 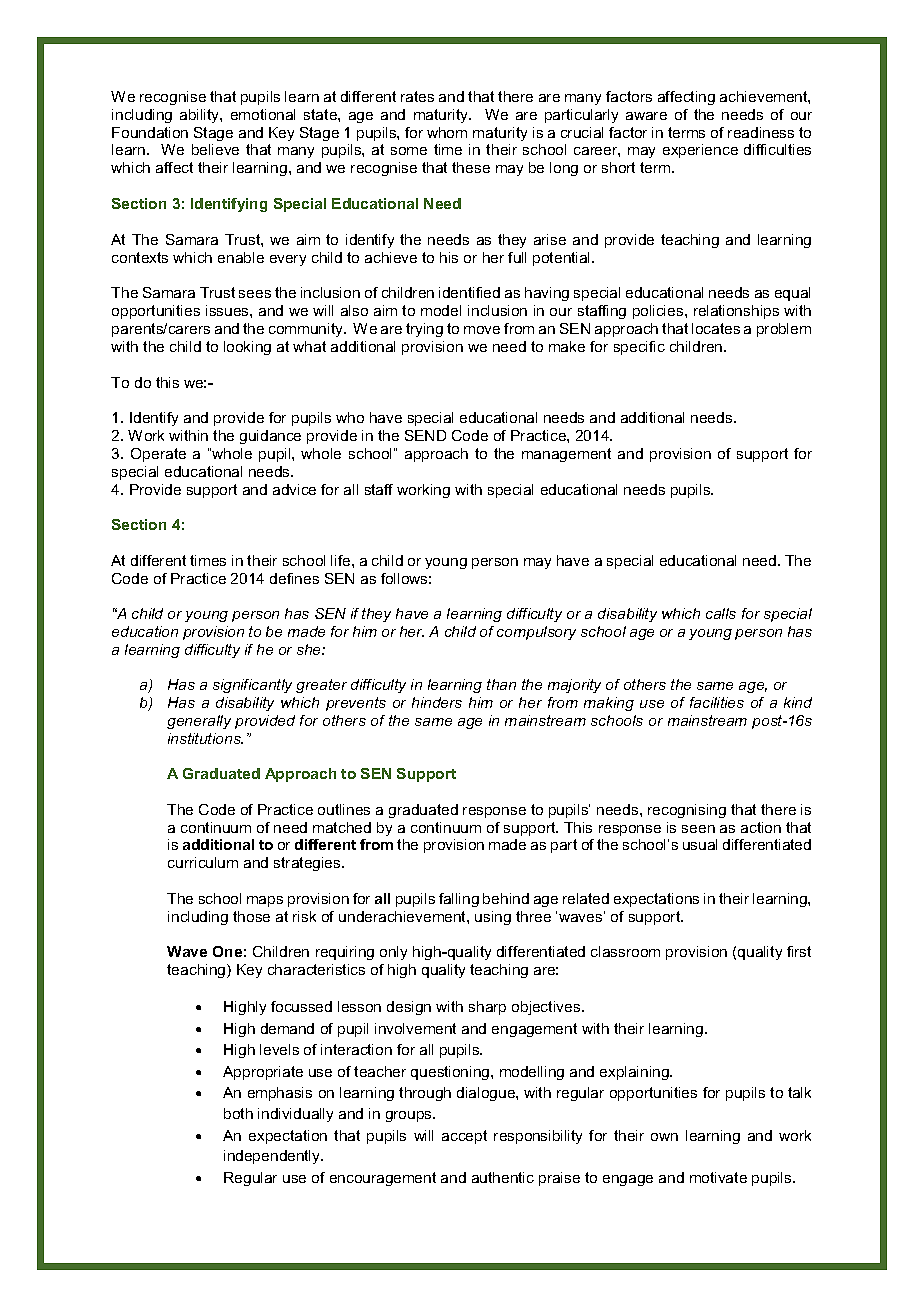 I want to click on significantly, so click(x=252, y=686).
